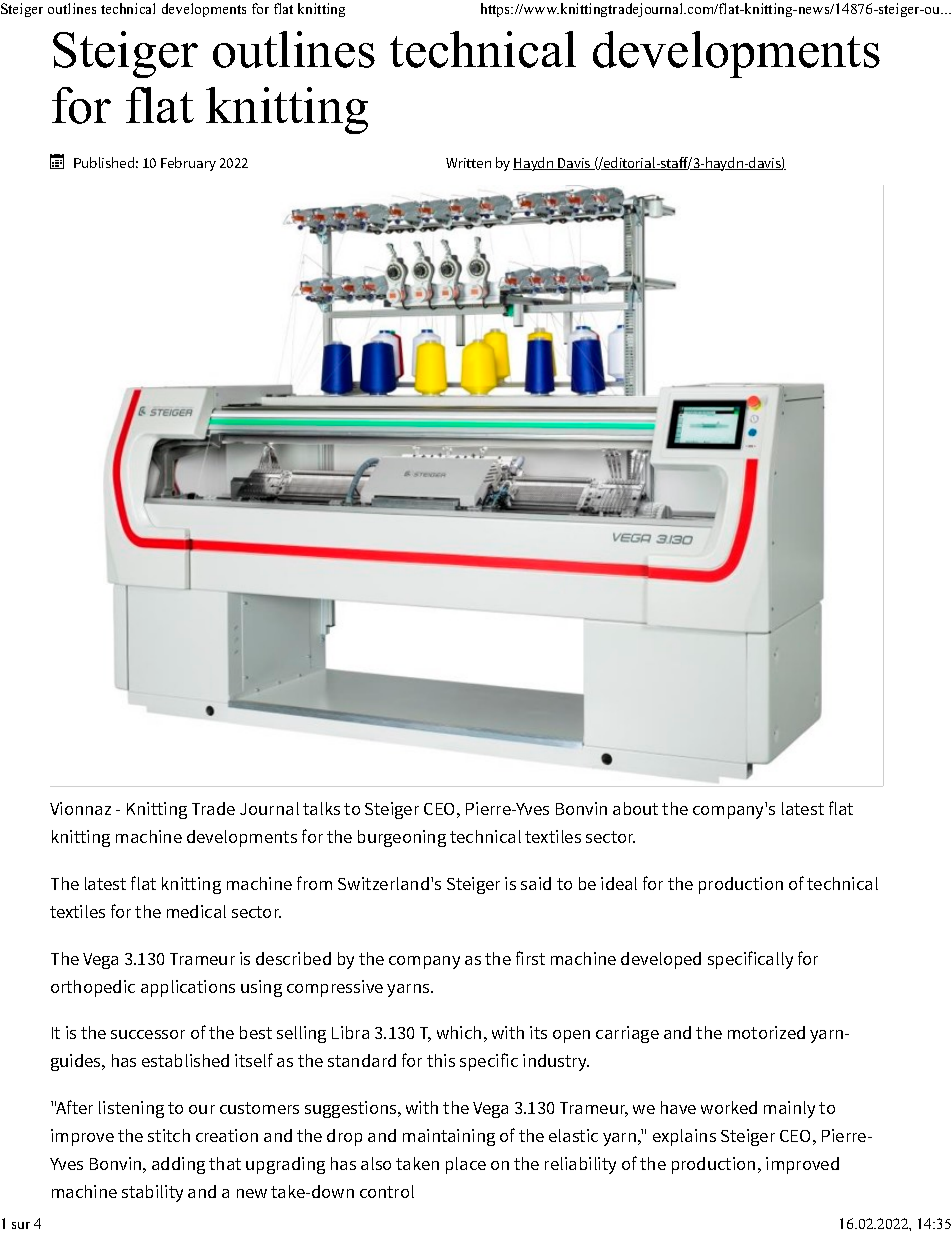 The width and height of the screenshot is (952, 1233). I want to click on medical, so click(196, 911).
